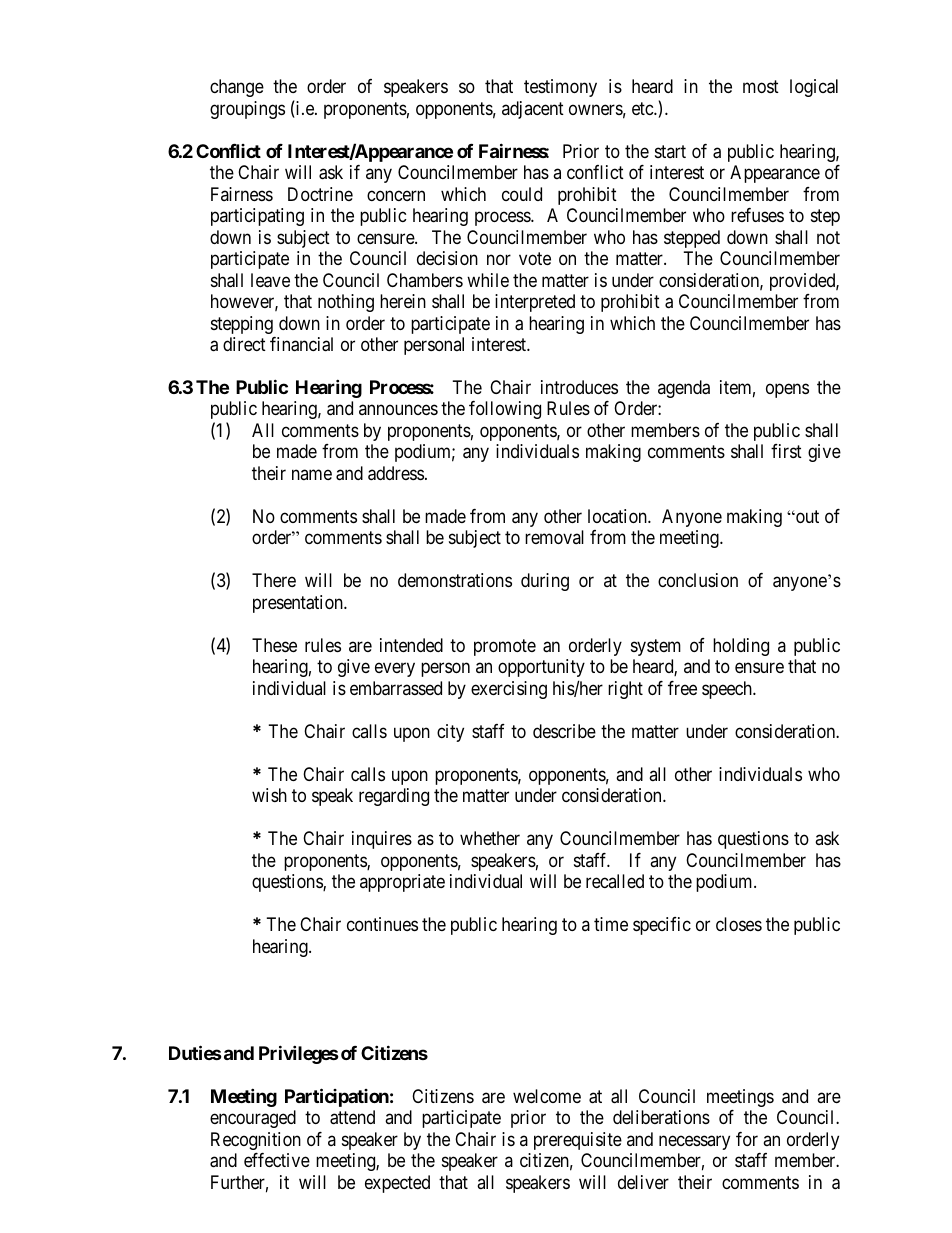 Image resolution: width=952 pixels, height=1233 pixels. Describe the element at coordinates (786, 451) in the screenshot. I see `first` at that location.
